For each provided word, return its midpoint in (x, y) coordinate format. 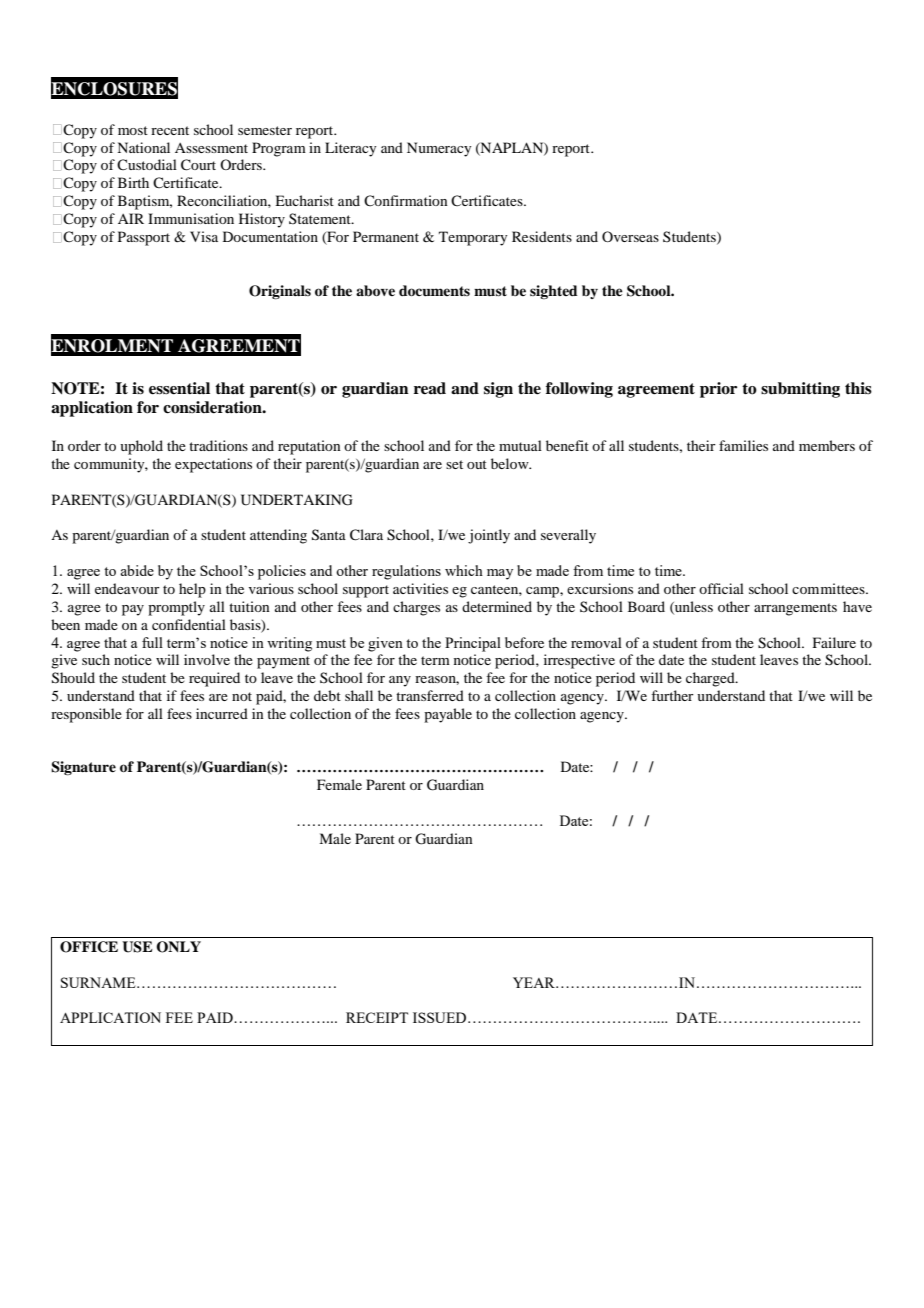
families (743, 445)
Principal (473, 644)
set (454, 464)
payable (448, 715)
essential (179, 388)
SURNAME (99, 982)
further (672, 695)
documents (434, 291)
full (152, 642)
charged (711, 679)
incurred (222, 713)
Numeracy (439, 149)
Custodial (147, 164)
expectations (213, 465)
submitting (800, 390)
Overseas (630, 236)
